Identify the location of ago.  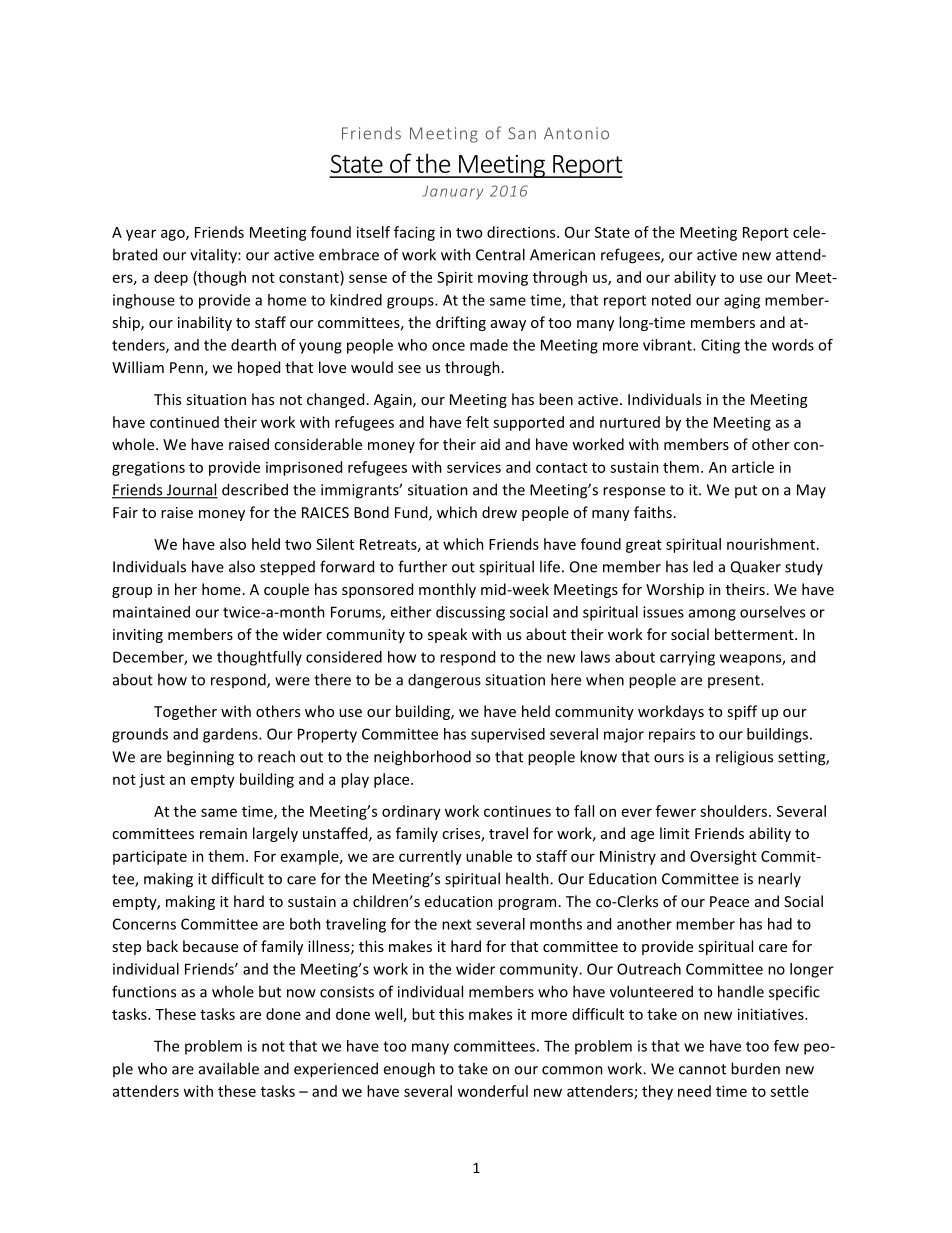
(174, 235).
